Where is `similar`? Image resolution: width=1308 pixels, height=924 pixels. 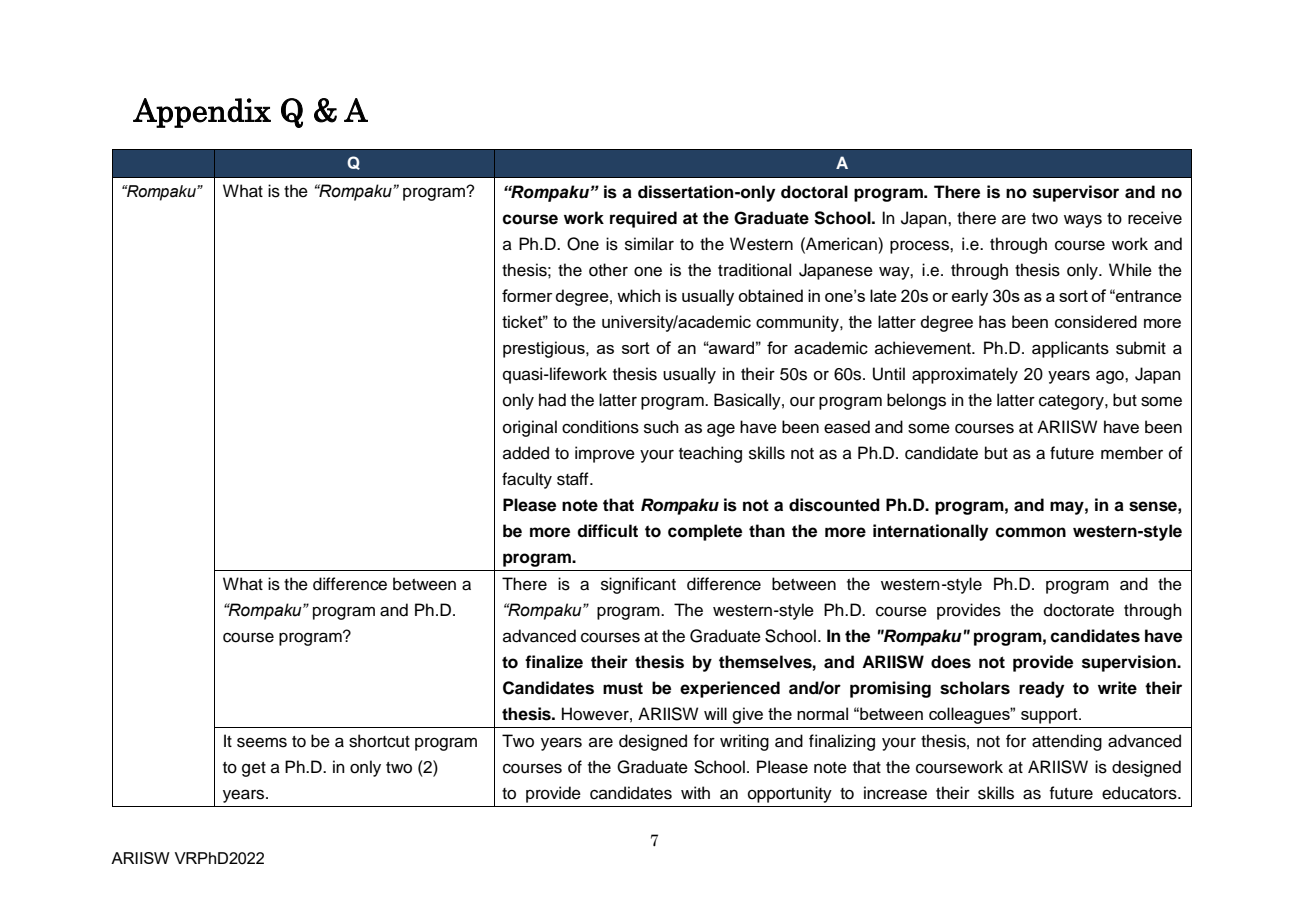 similar is located at coordinates (649, 244).
